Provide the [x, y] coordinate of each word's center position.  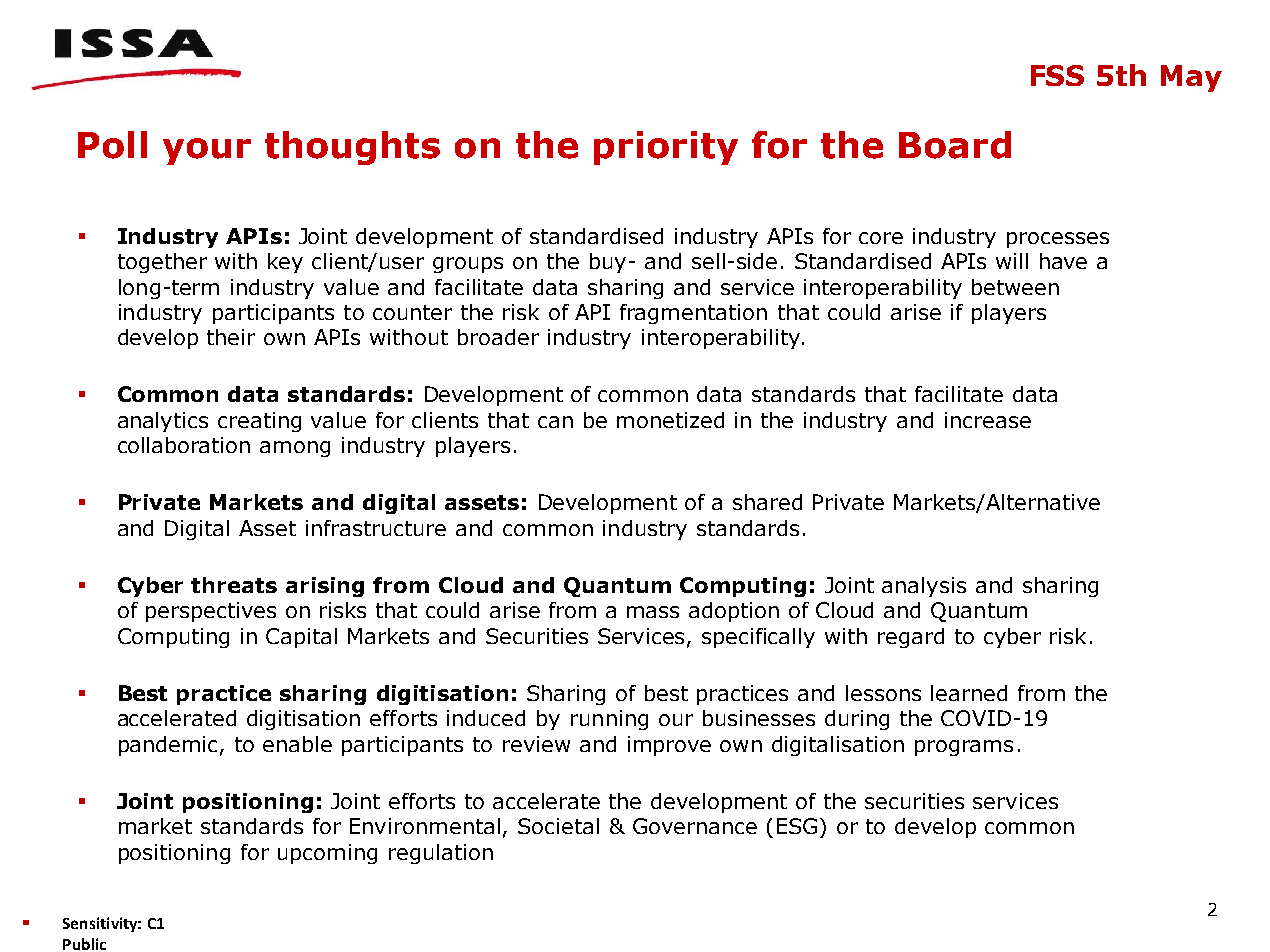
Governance [695, 826]
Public [84, 944]
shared [767, 502]
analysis [924, 587]
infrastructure [376, 528]
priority [666, 148]
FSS [1057, 75]
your [207, 151]
